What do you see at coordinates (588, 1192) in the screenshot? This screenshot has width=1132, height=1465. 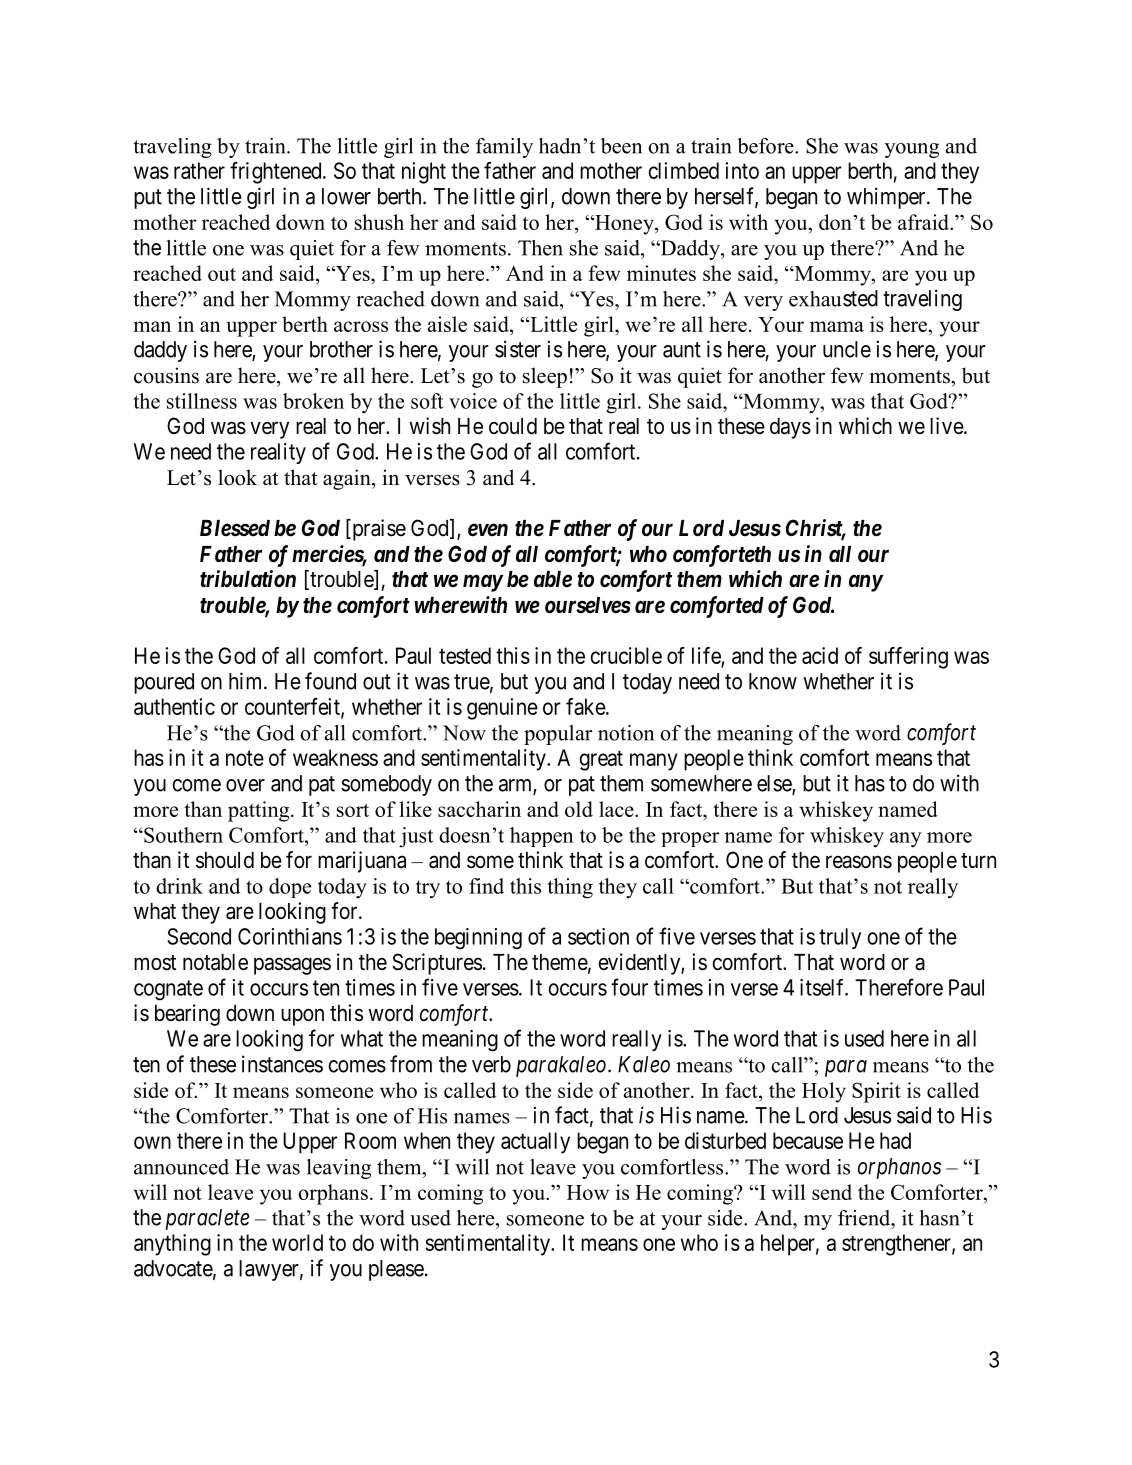 I see `How` at bounding box center [588, 1192].
